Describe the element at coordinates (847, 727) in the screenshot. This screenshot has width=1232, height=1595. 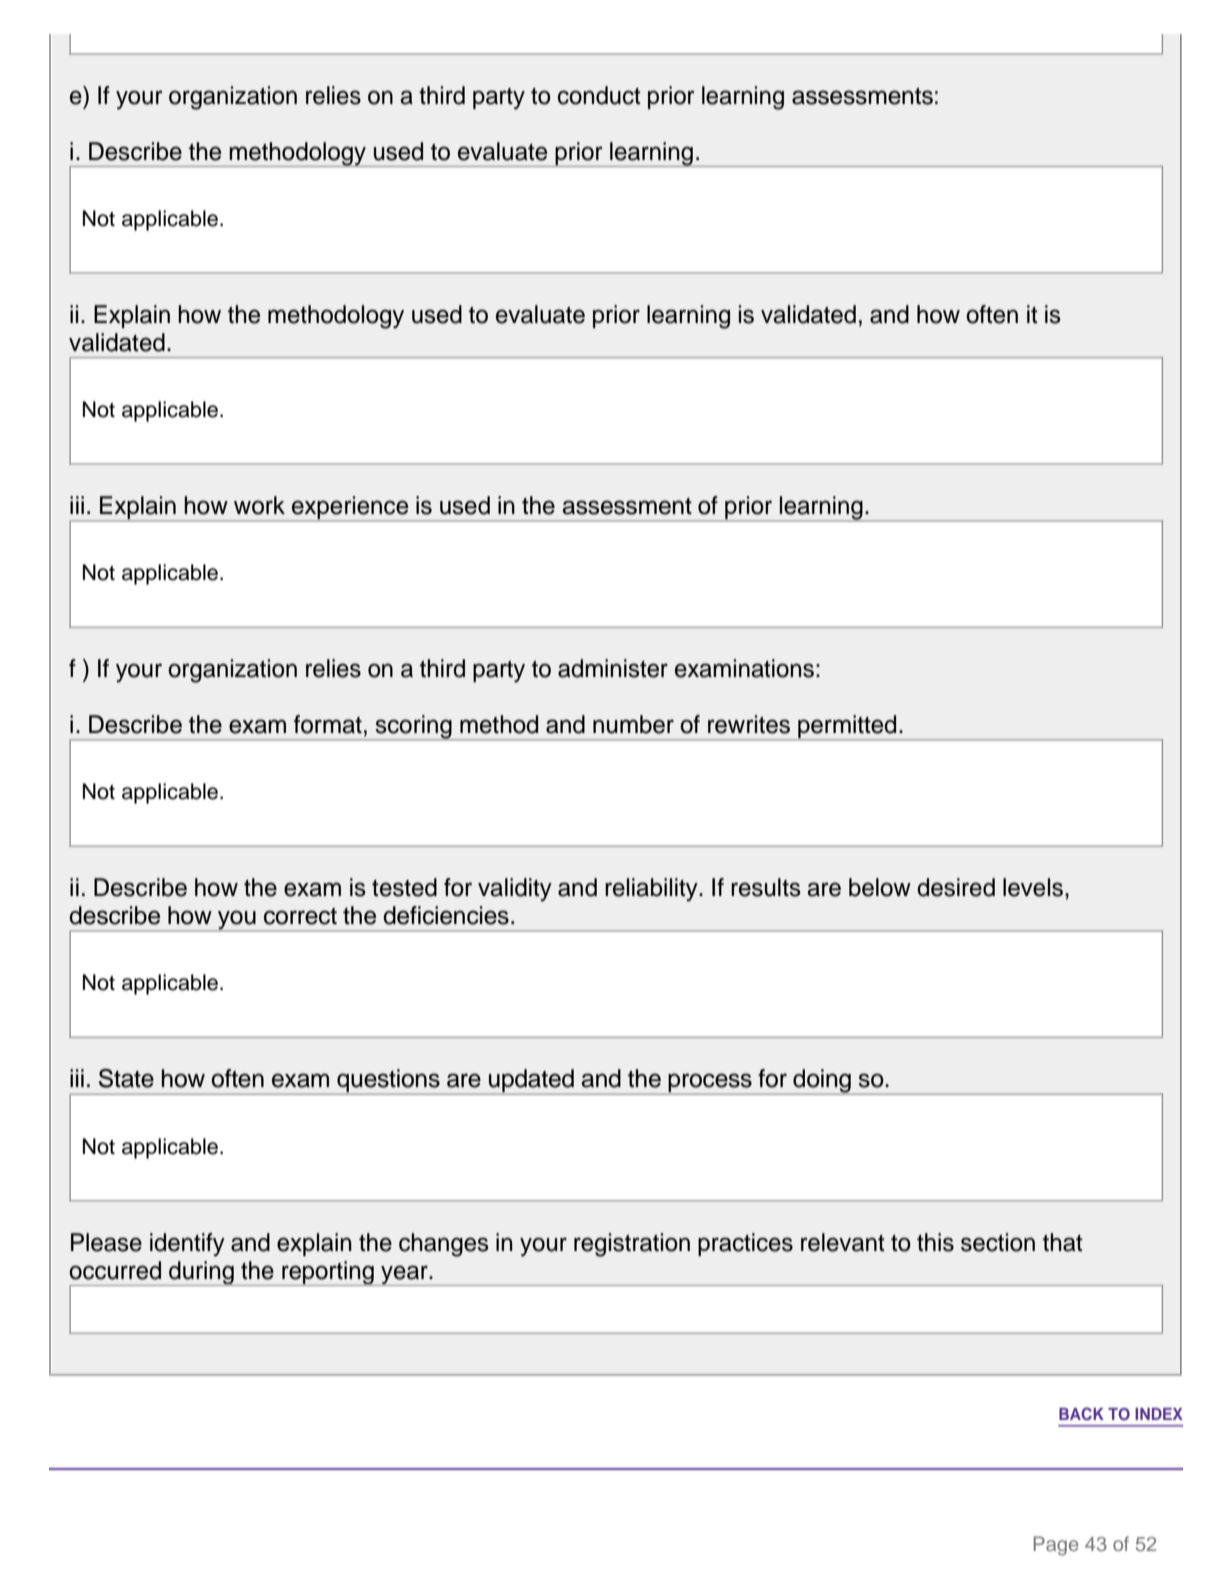
I see `permitted` at that location.
